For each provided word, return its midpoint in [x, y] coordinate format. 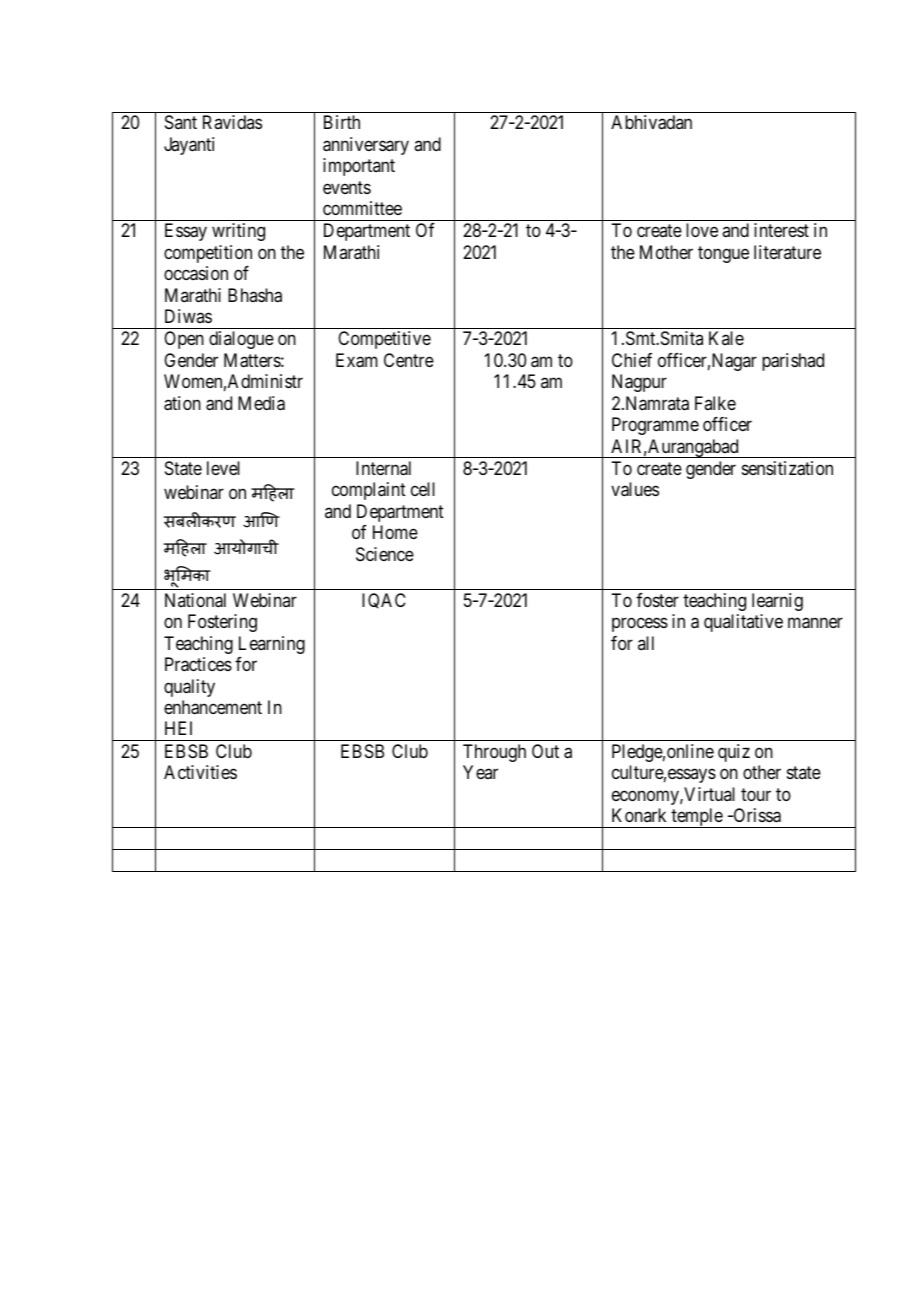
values [635, 489]
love [702, 230]
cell [423, 489]
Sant [181, 122]
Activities [200, 772]
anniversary [366, 146]
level [223, 468]
